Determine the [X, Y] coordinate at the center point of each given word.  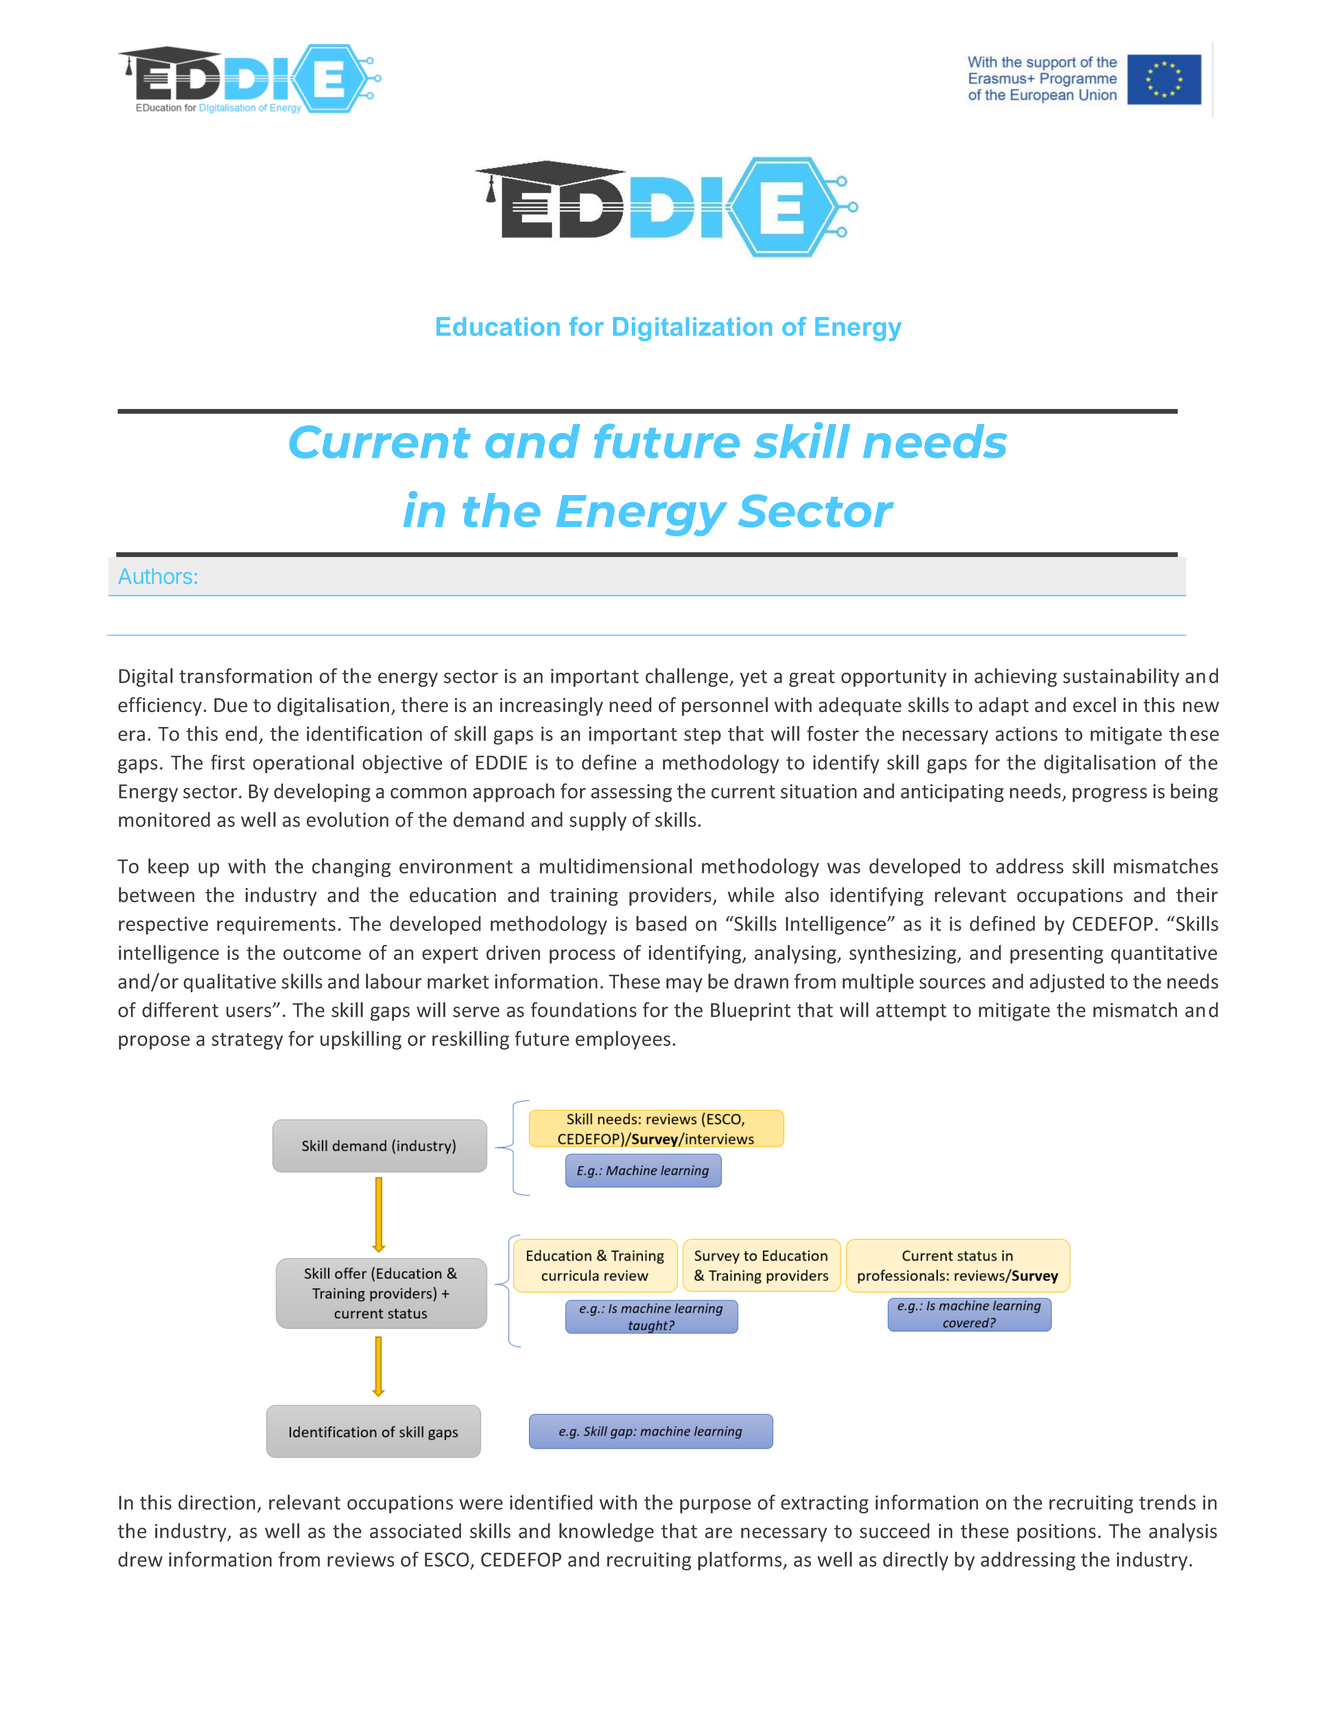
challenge [688, 677]
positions [1056, 1533]
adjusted [1067, 983]
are [718, 1533]
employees [623, 1040]
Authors [155, 576]
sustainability [1121, 677]
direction [218, 1503]
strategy [247, 1041]
